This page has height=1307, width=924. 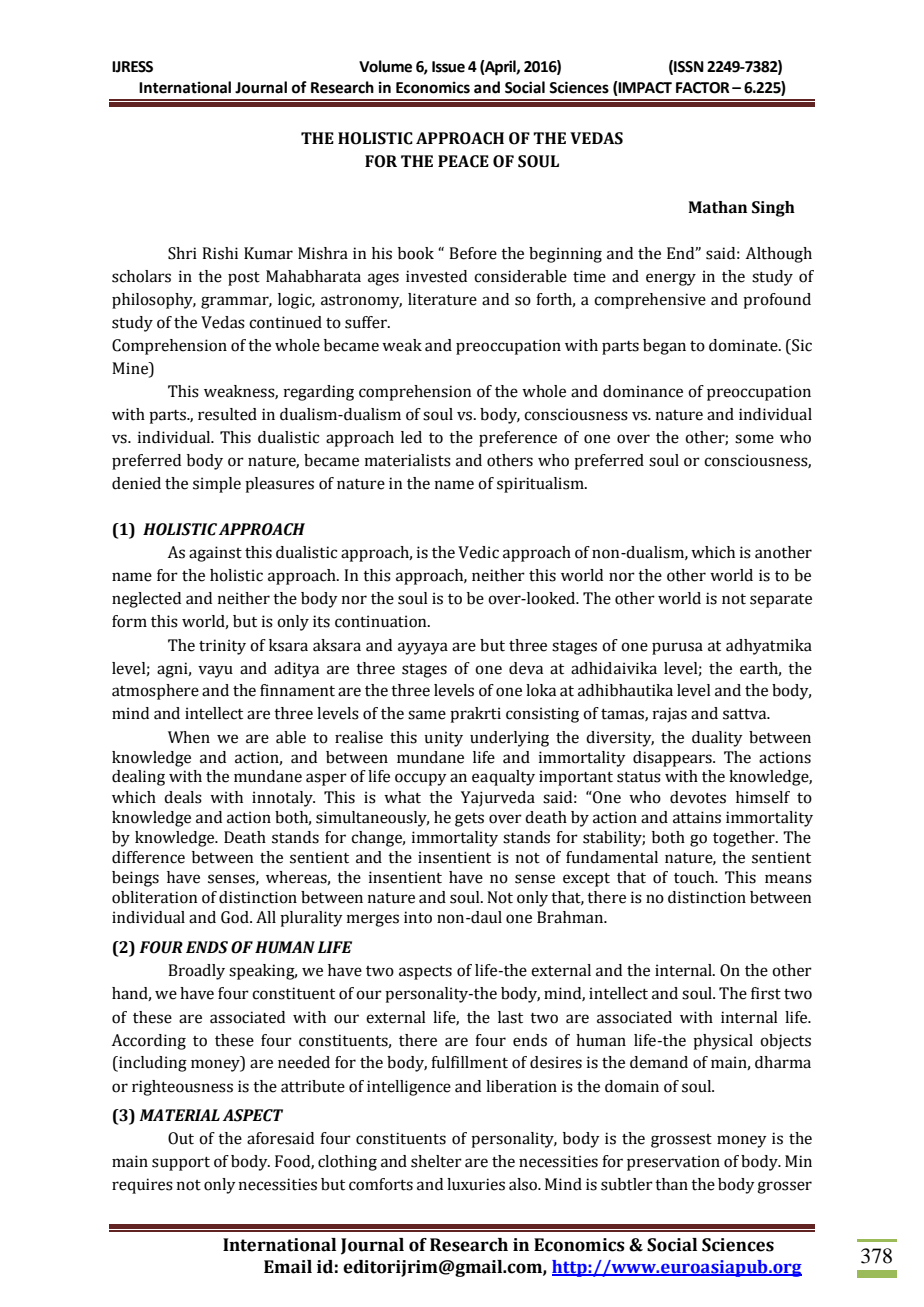 What do you see at coordinates (418, 917) in the page?
I see `into` at bounding box center [418, 917].
